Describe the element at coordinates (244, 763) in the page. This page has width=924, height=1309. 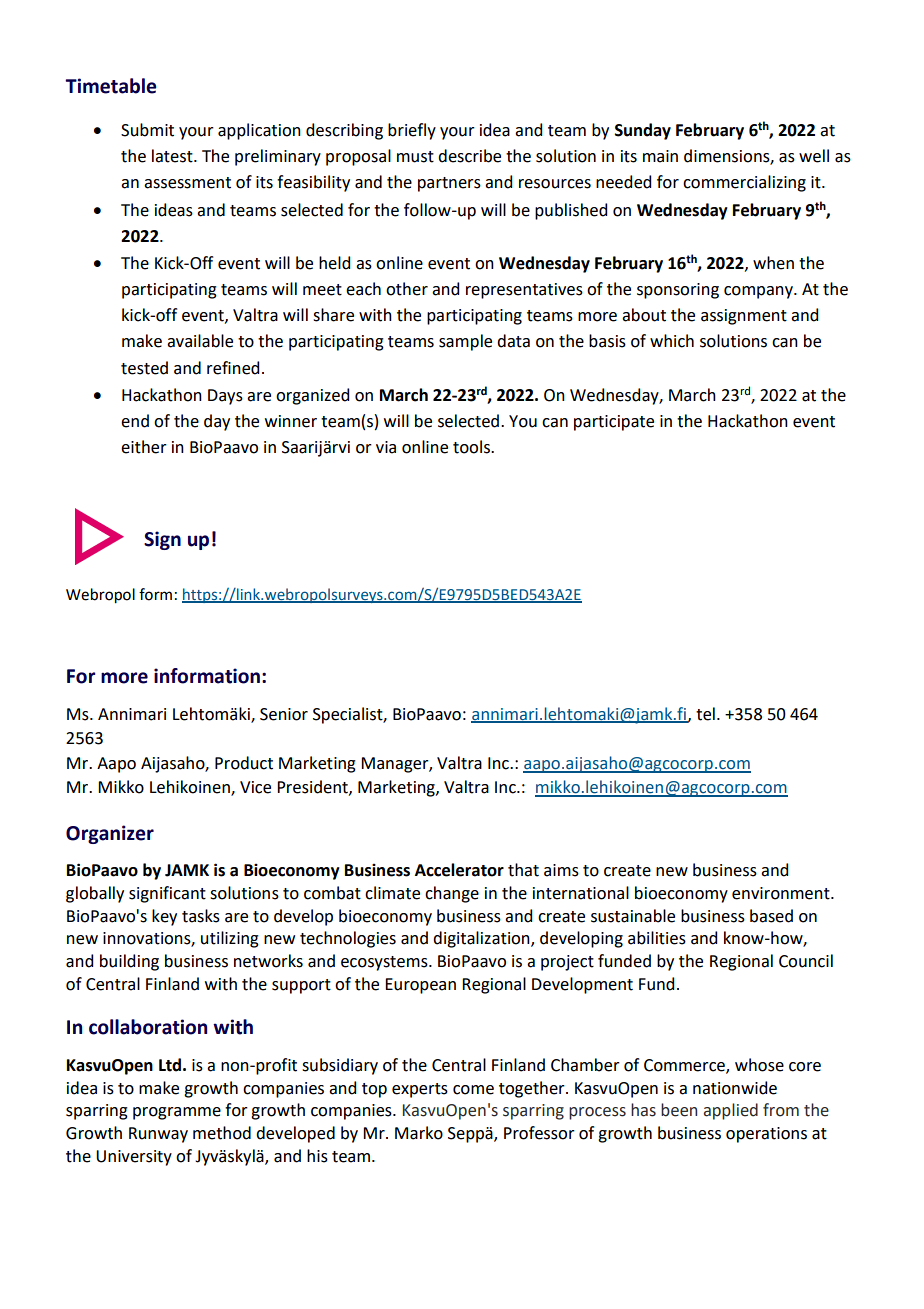
I see `Product` at that location.
